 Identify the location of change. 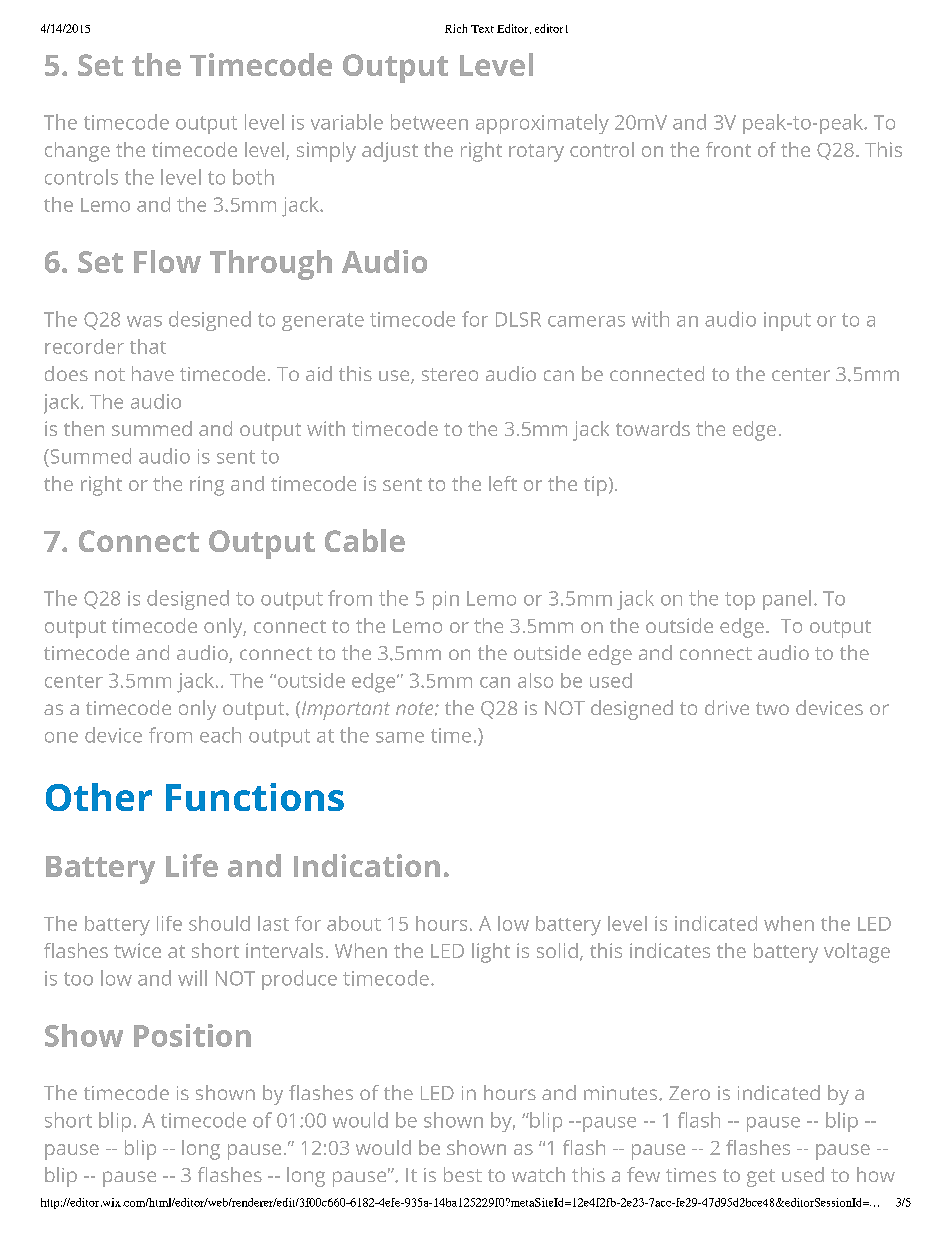
(77, 152).
